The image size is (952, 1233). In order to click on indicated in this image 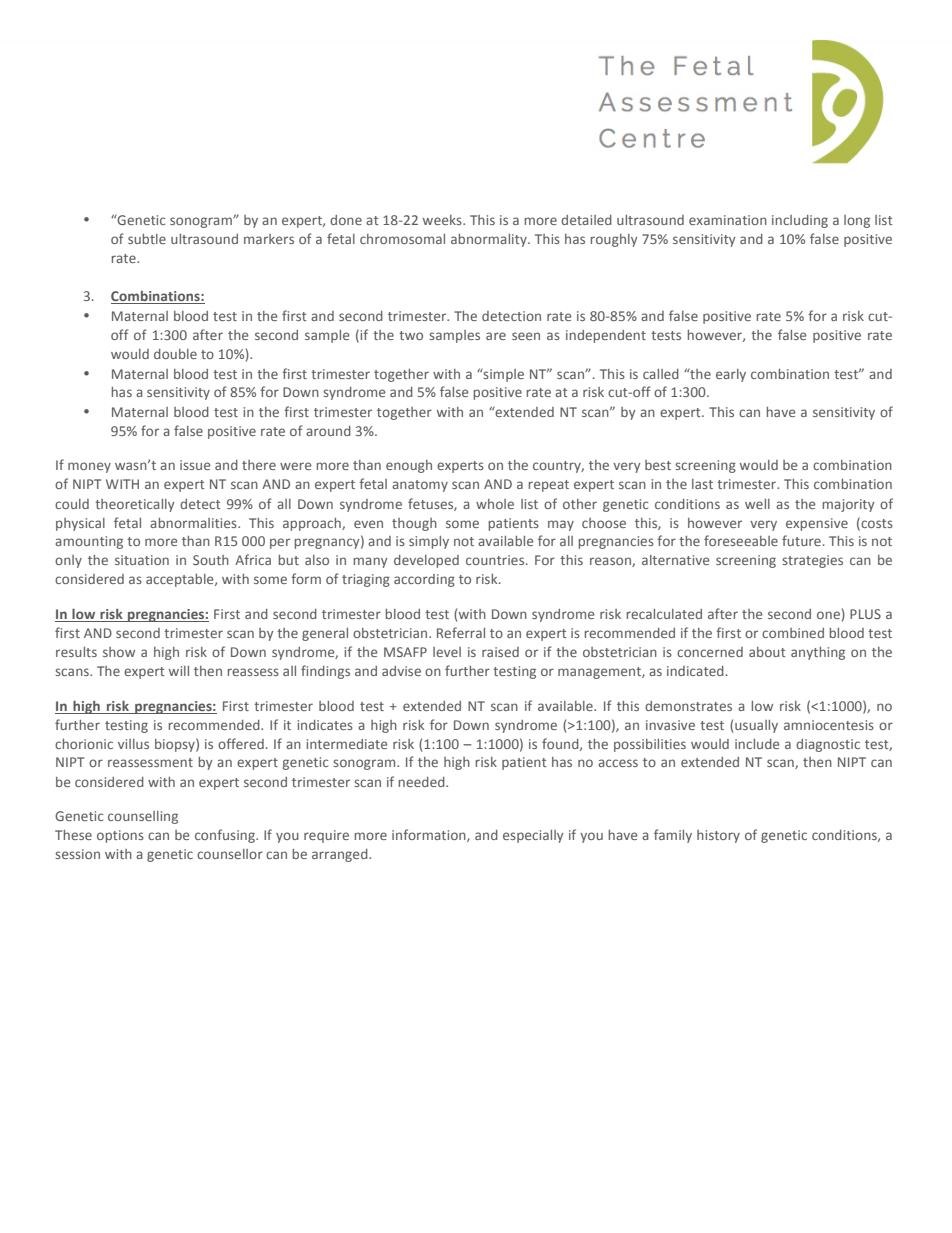, I will do `click(695, 671)`.
